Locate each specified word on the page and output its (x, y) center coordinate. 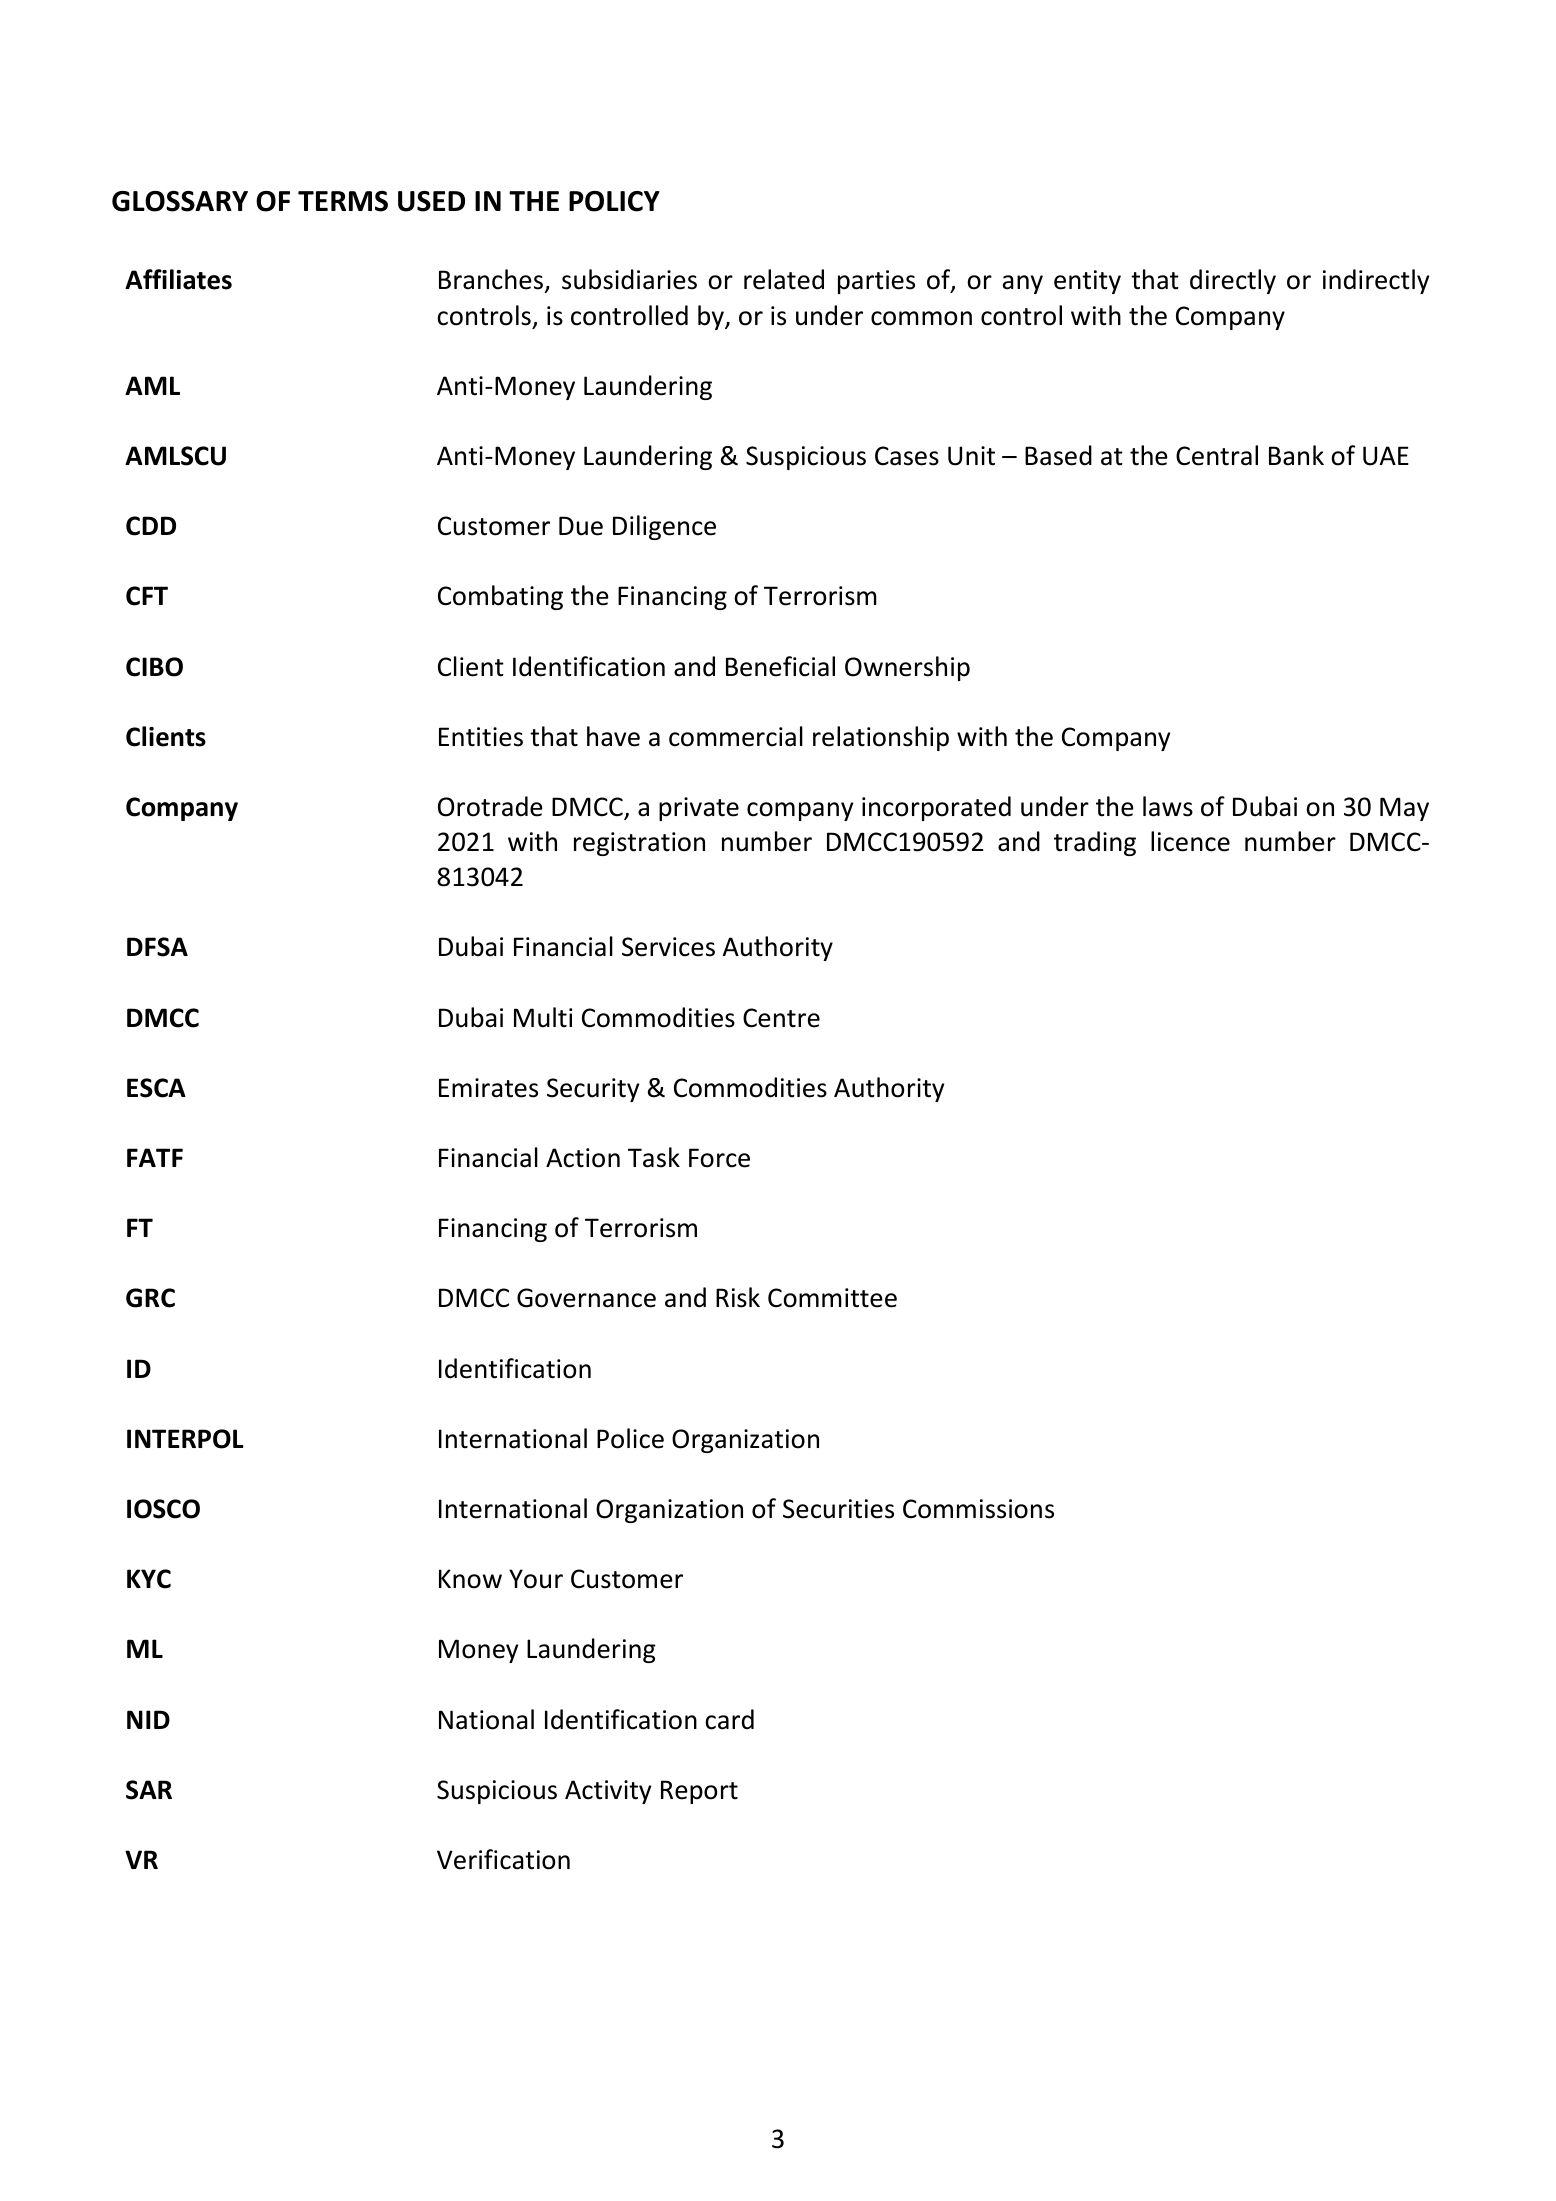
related (784, 279)
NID (148, 1719)
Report (699, 1792)
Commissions (978, 1509)
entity (1087, 282)
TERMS (343, 201)
